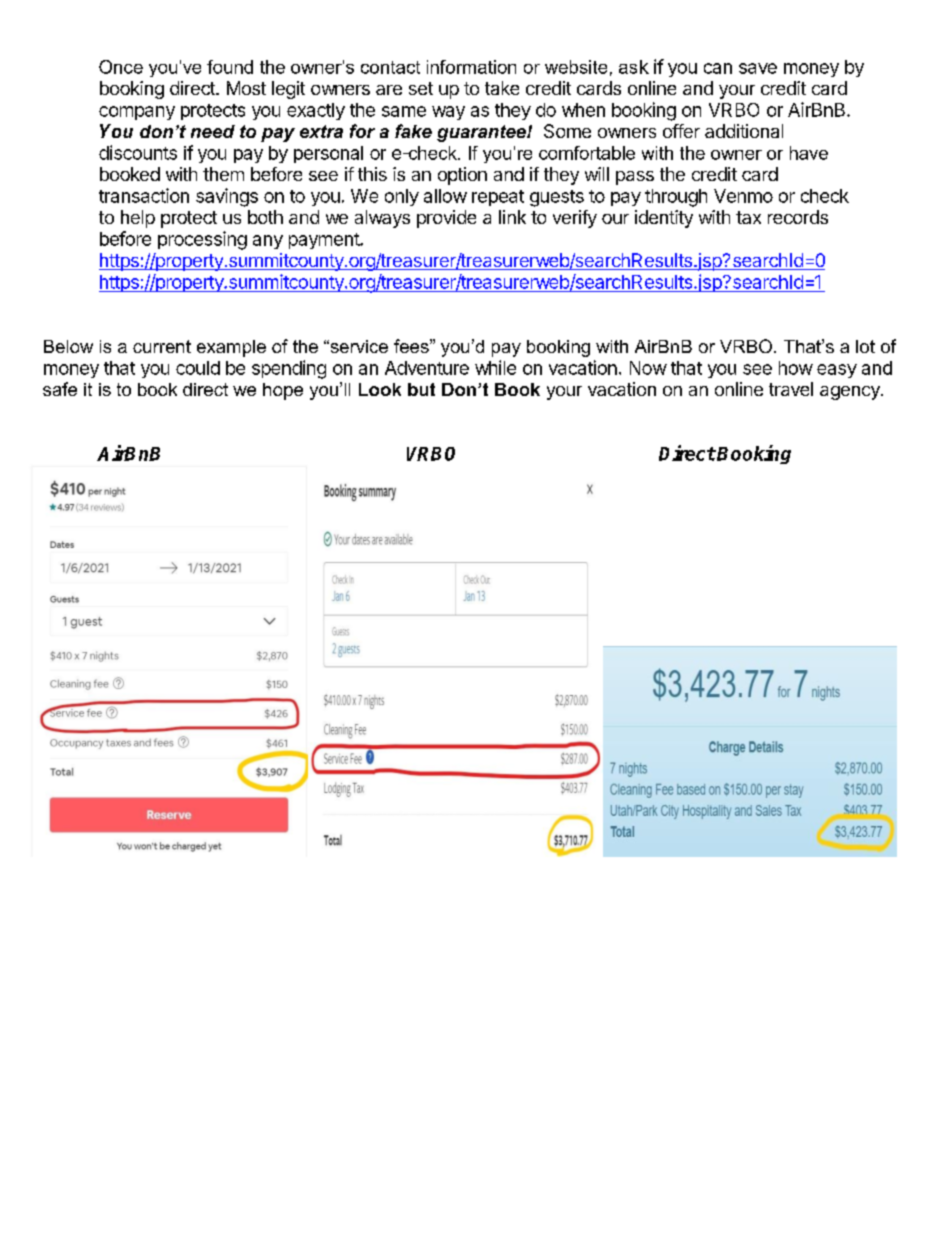 This screenshot has height=1233, width=952. Describe the element at coordinates (446, 219) in the screenshot. I see `provide` at that location.
